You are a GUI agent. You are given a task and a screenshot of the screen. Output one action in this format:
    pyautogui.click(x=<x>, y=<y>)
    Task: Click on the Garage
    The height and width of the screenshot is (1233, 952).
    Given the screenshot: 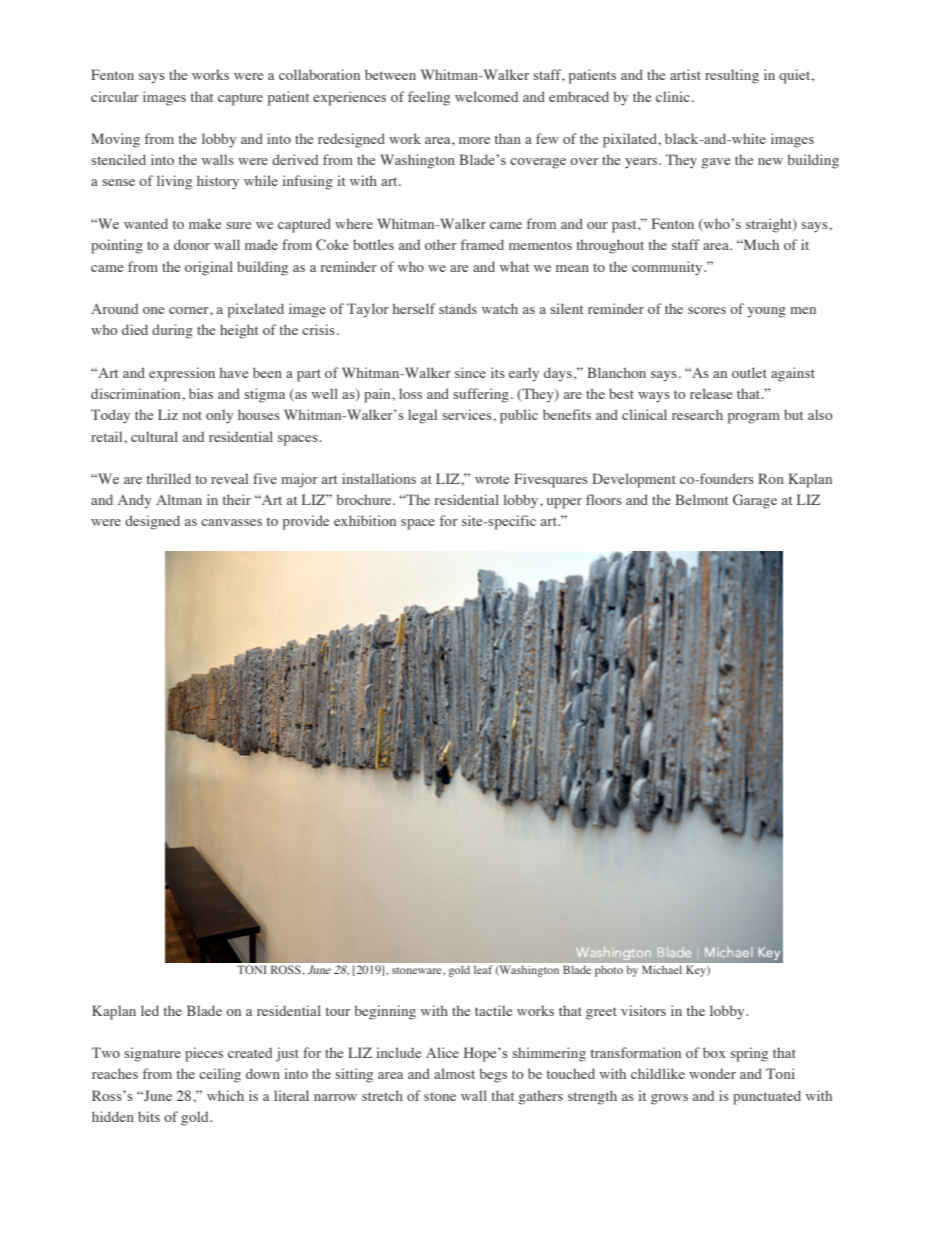 What is the action you would take?
    pyautogui.click(x=755, y=501)
